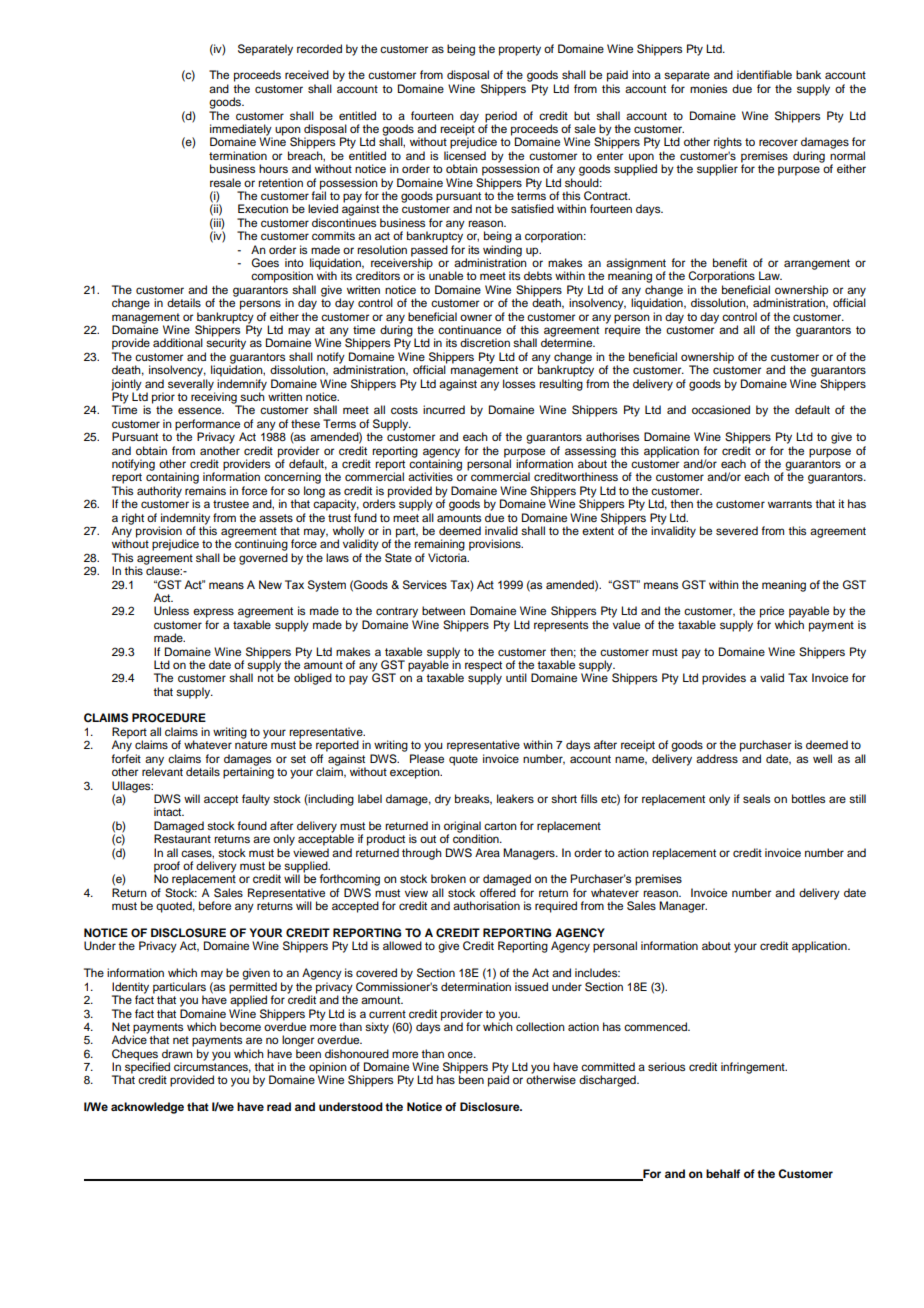 The height and width of the screenshot is (1308, 924). I want to click on activities, so click(430, 476).
